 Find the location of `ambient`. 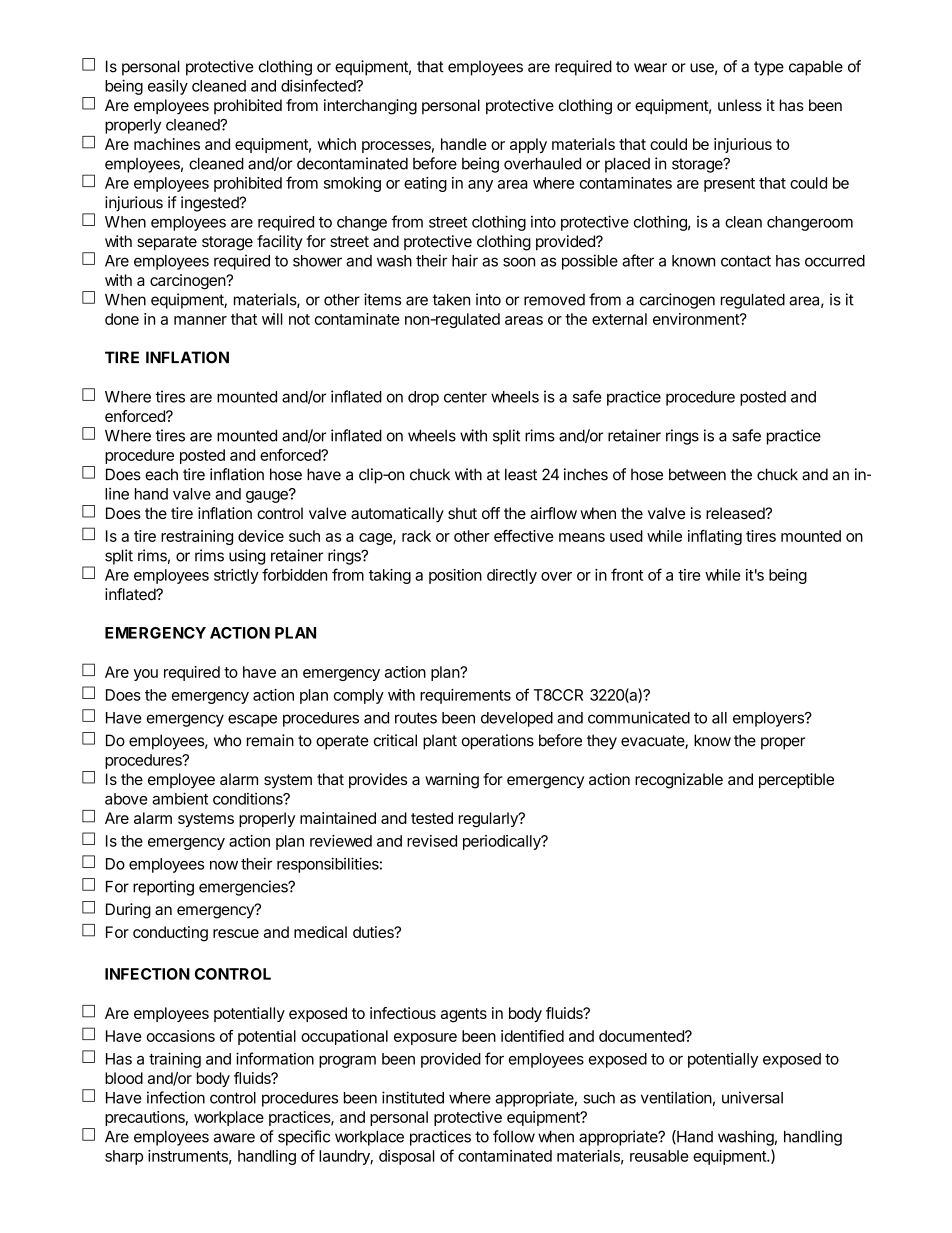

ambient is located at coordinates (180, 798).
